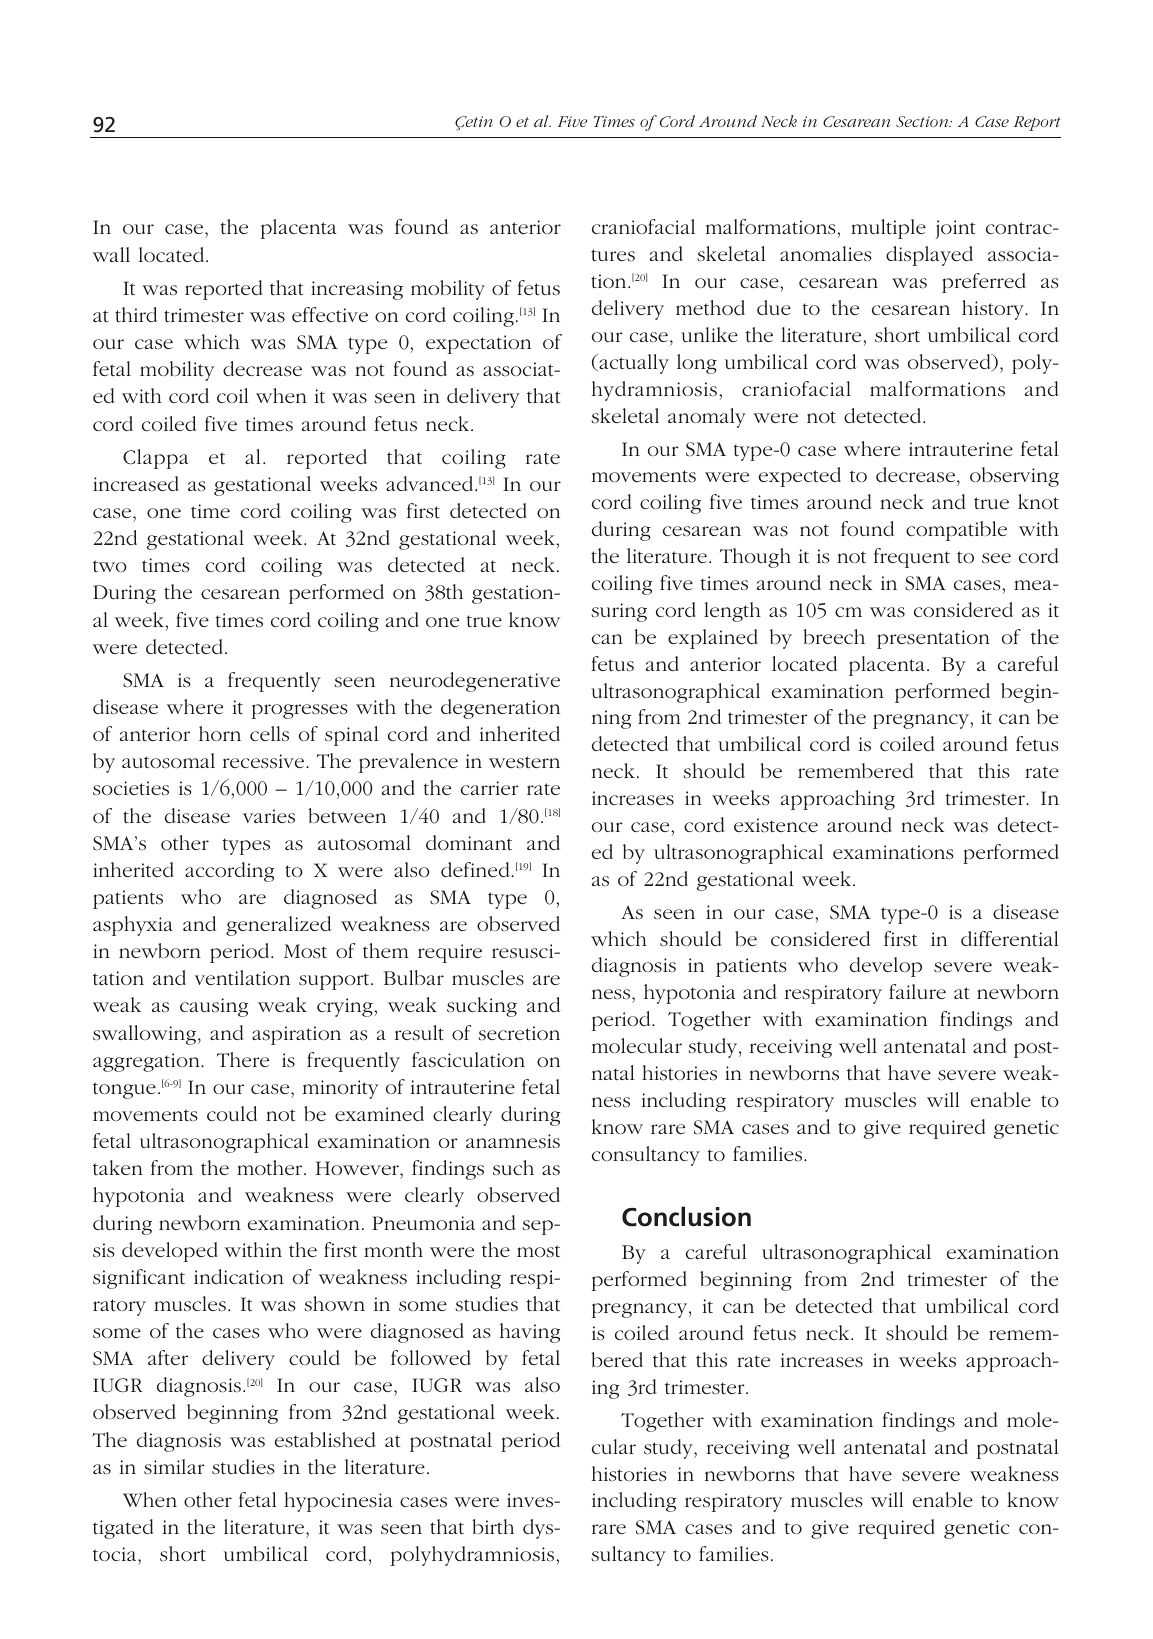 The height and width of the document is (1639, 1153). I want to click on birth, so click(493, 1526).
